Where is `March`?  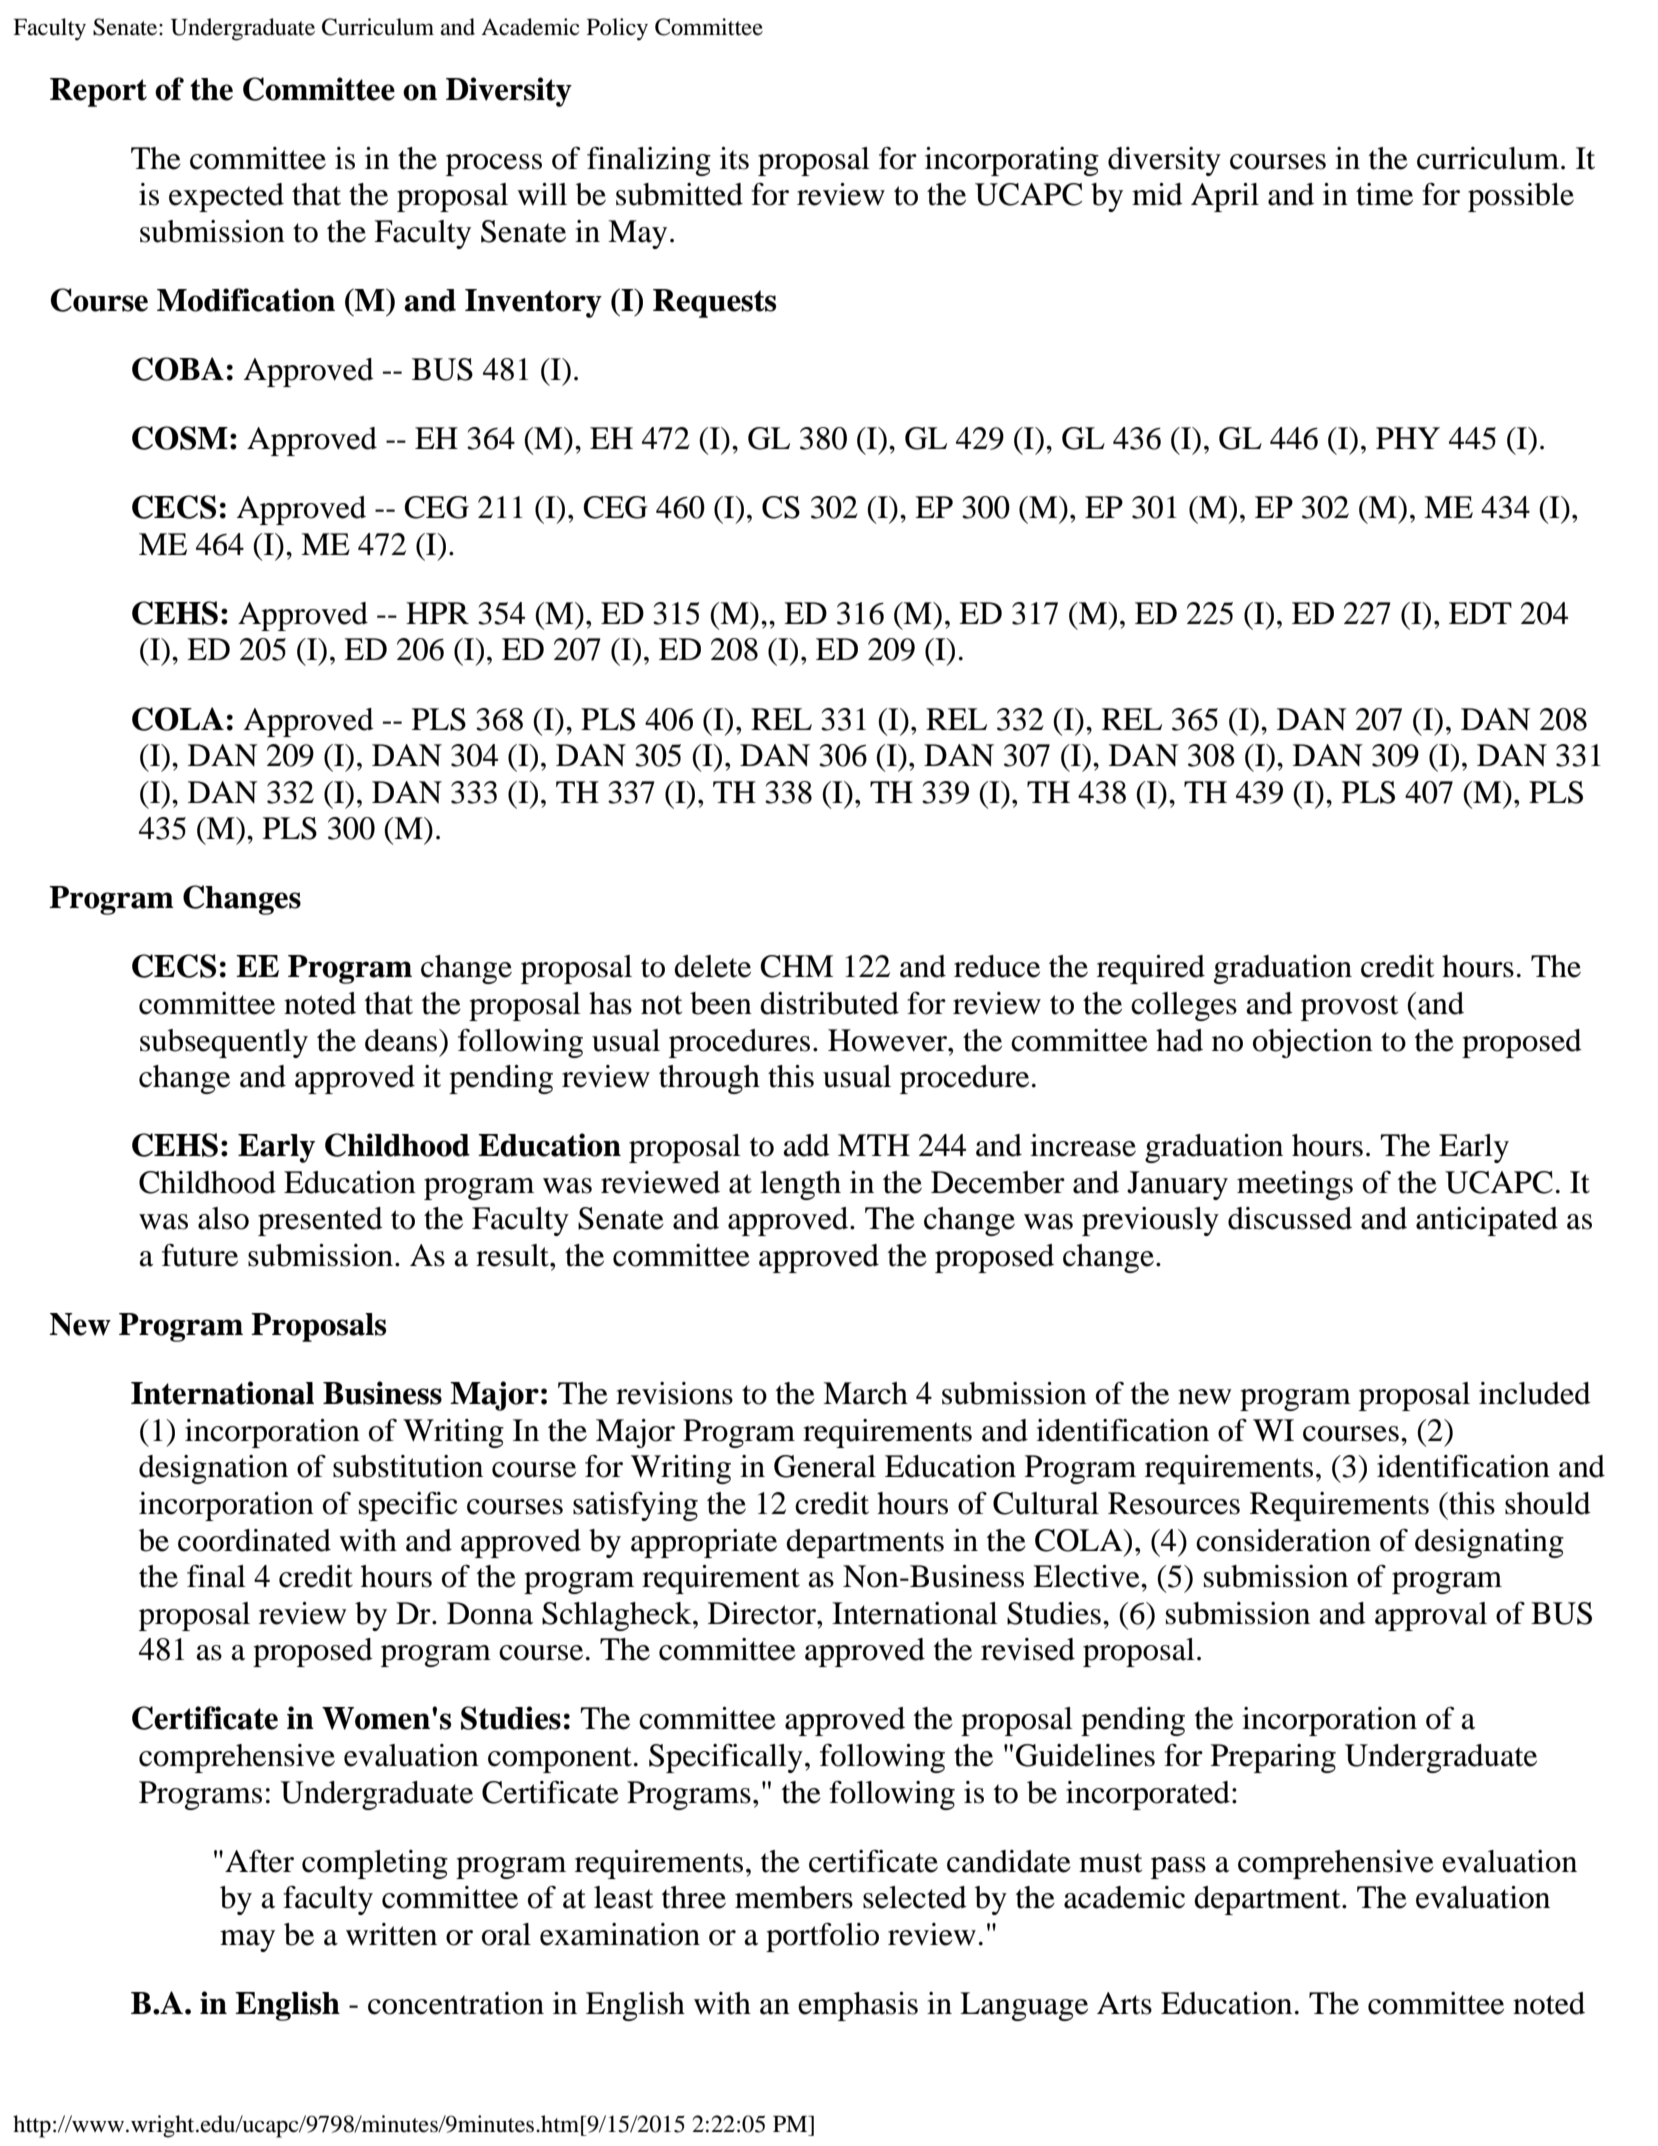
March is located at coordinates (865, 1393).
